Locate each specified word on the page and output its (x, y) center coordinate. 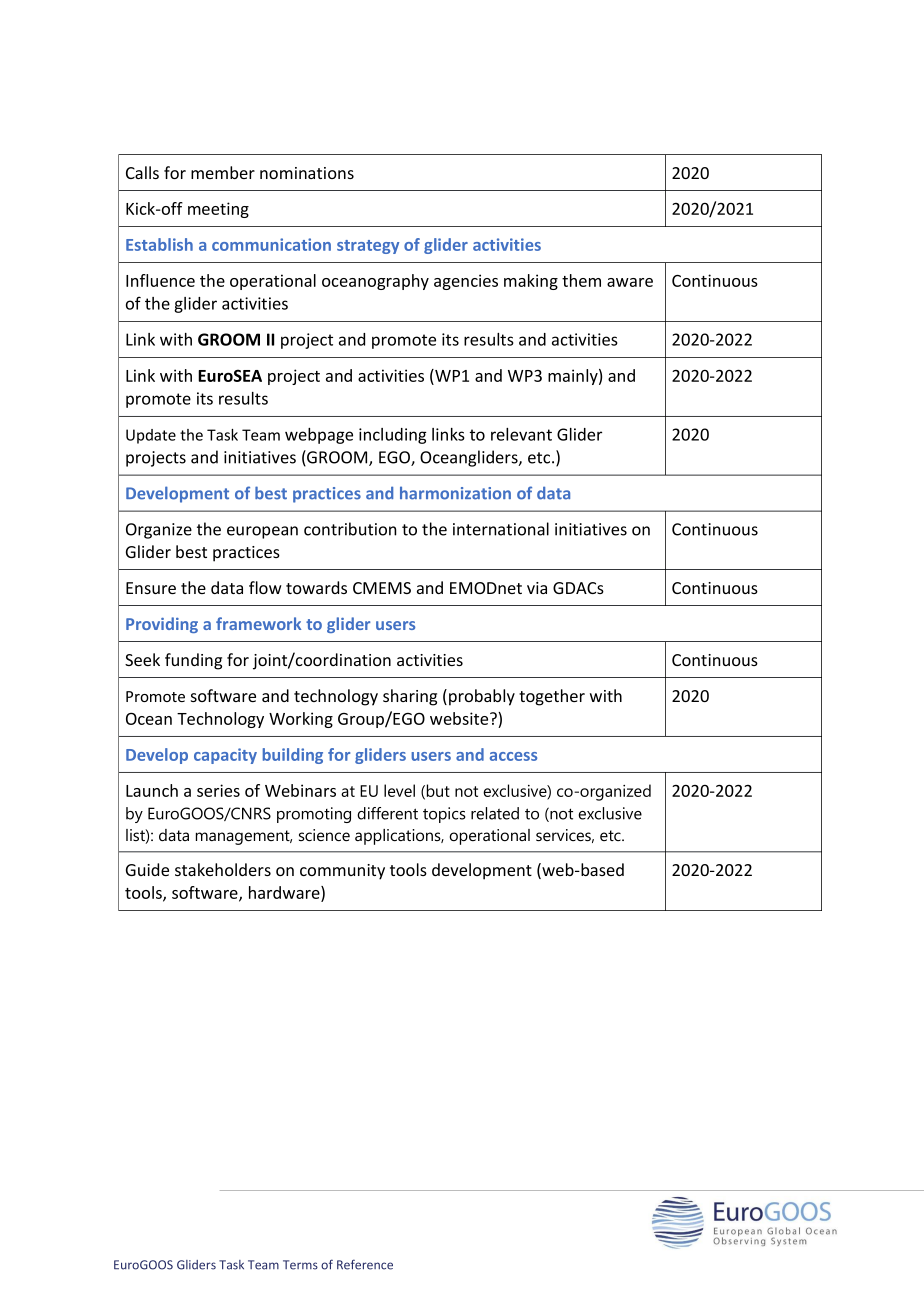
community (342, 872)
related (495, 813)
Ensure (151, 588)
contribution (350, 529)
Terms (300, 1265)
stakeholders (223, 869)
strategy (368, 247)
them (581, 280)
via (537, 588)
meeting (218, 210)
